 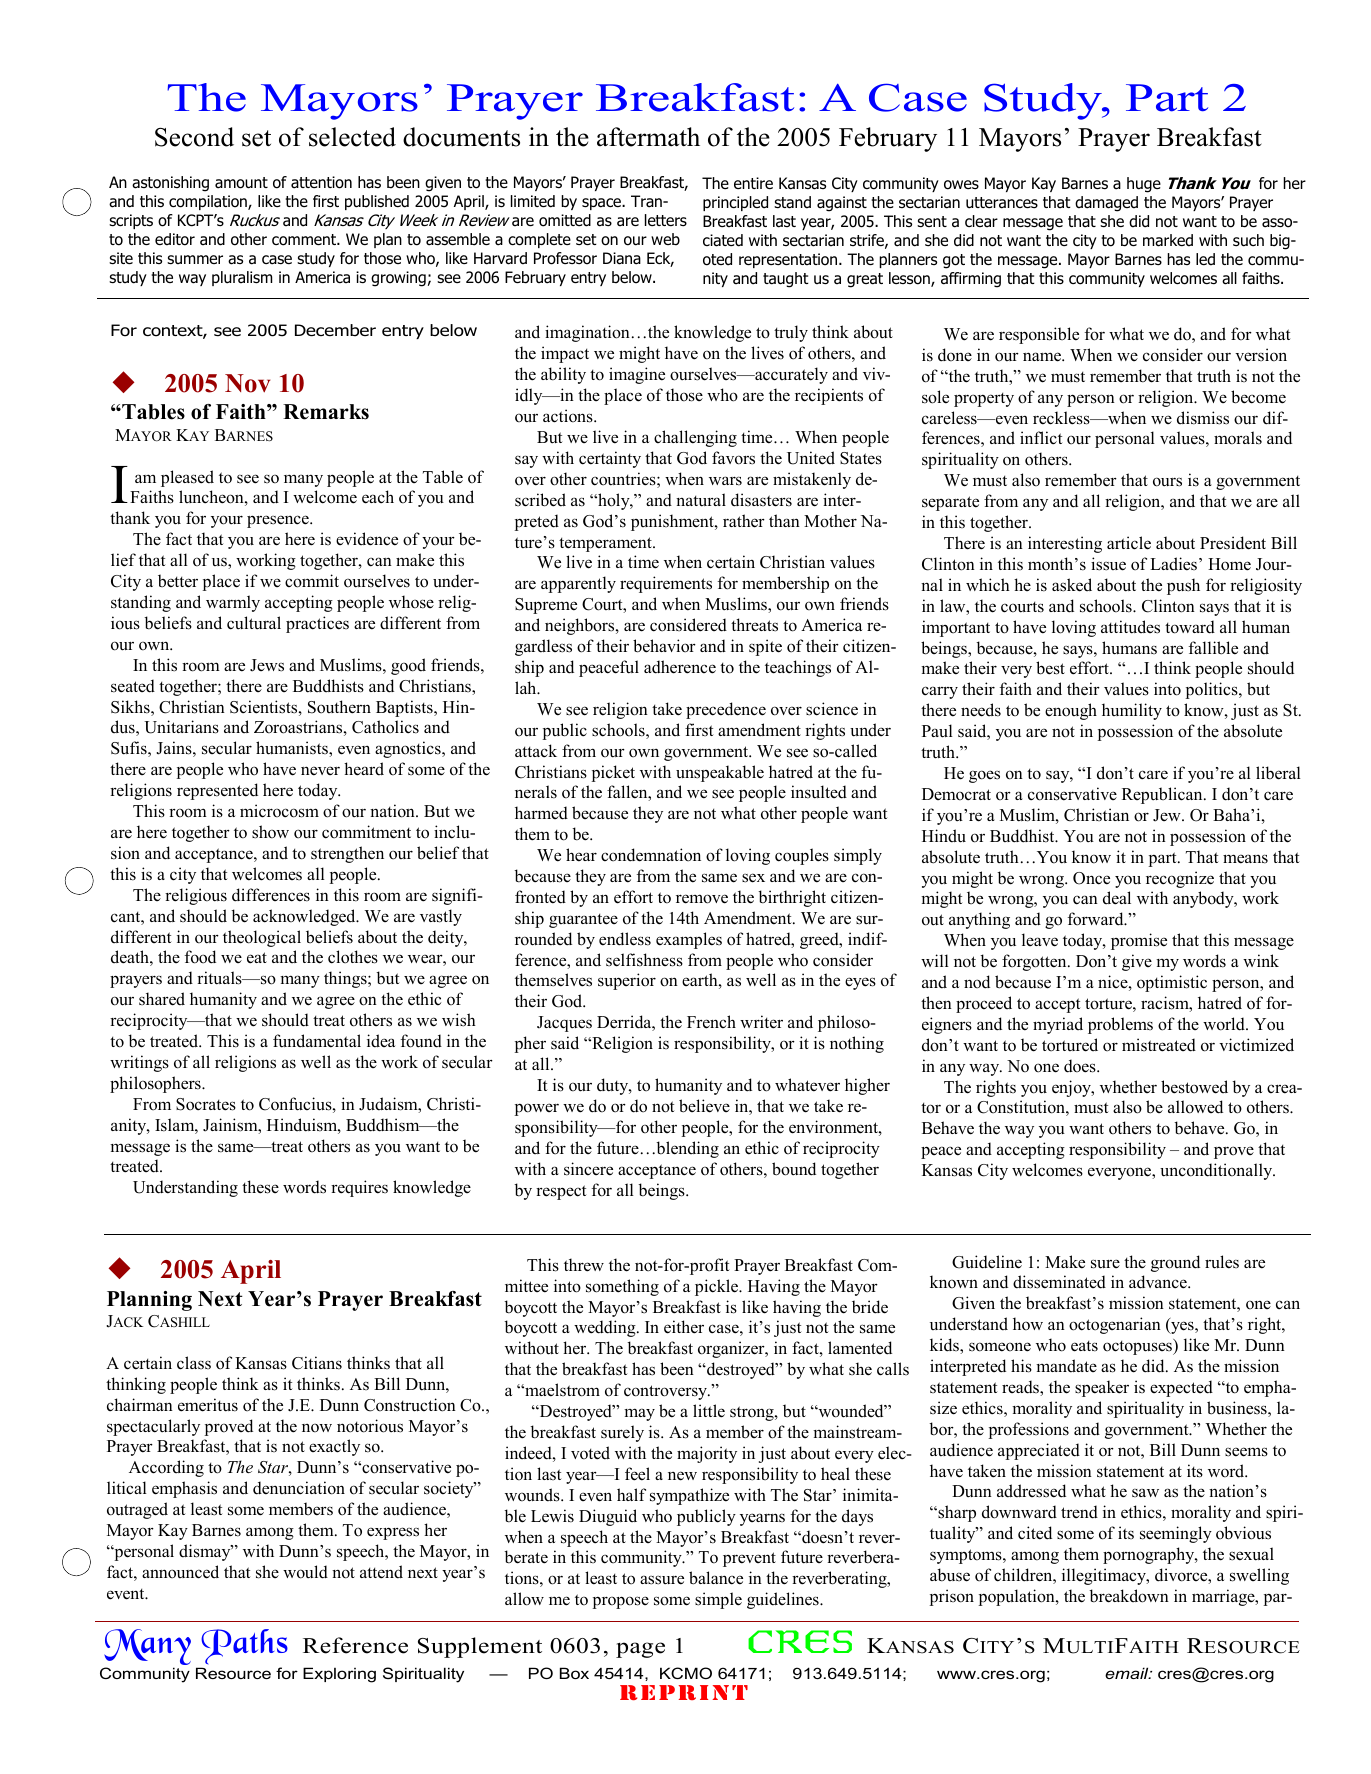 What do you see at coordinates (1144, 185) in the page?
I see `huge` at bounding box center [1144, 185].
